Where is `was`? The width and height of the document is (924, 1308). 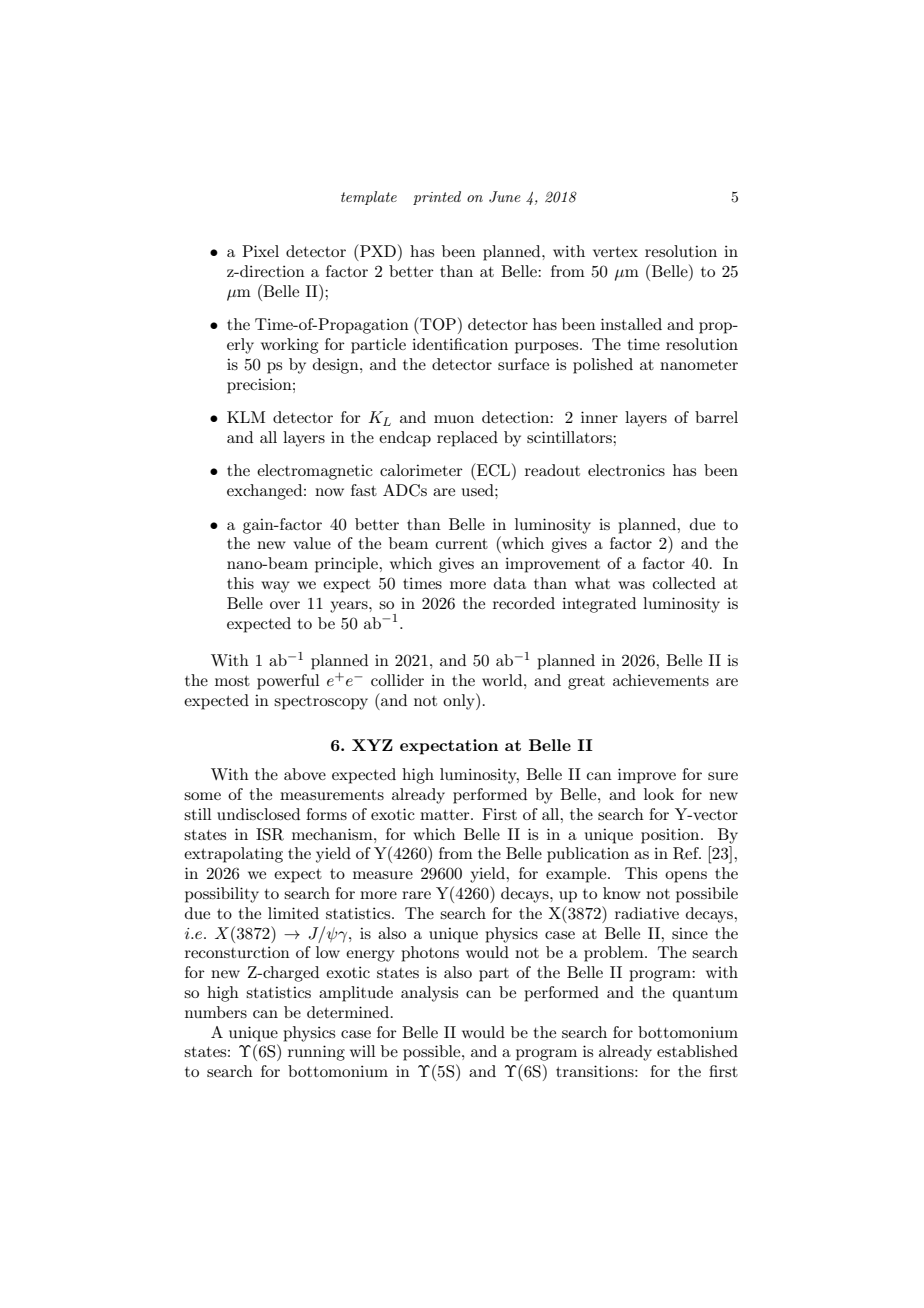 was is located at coordinates (631, 585).
